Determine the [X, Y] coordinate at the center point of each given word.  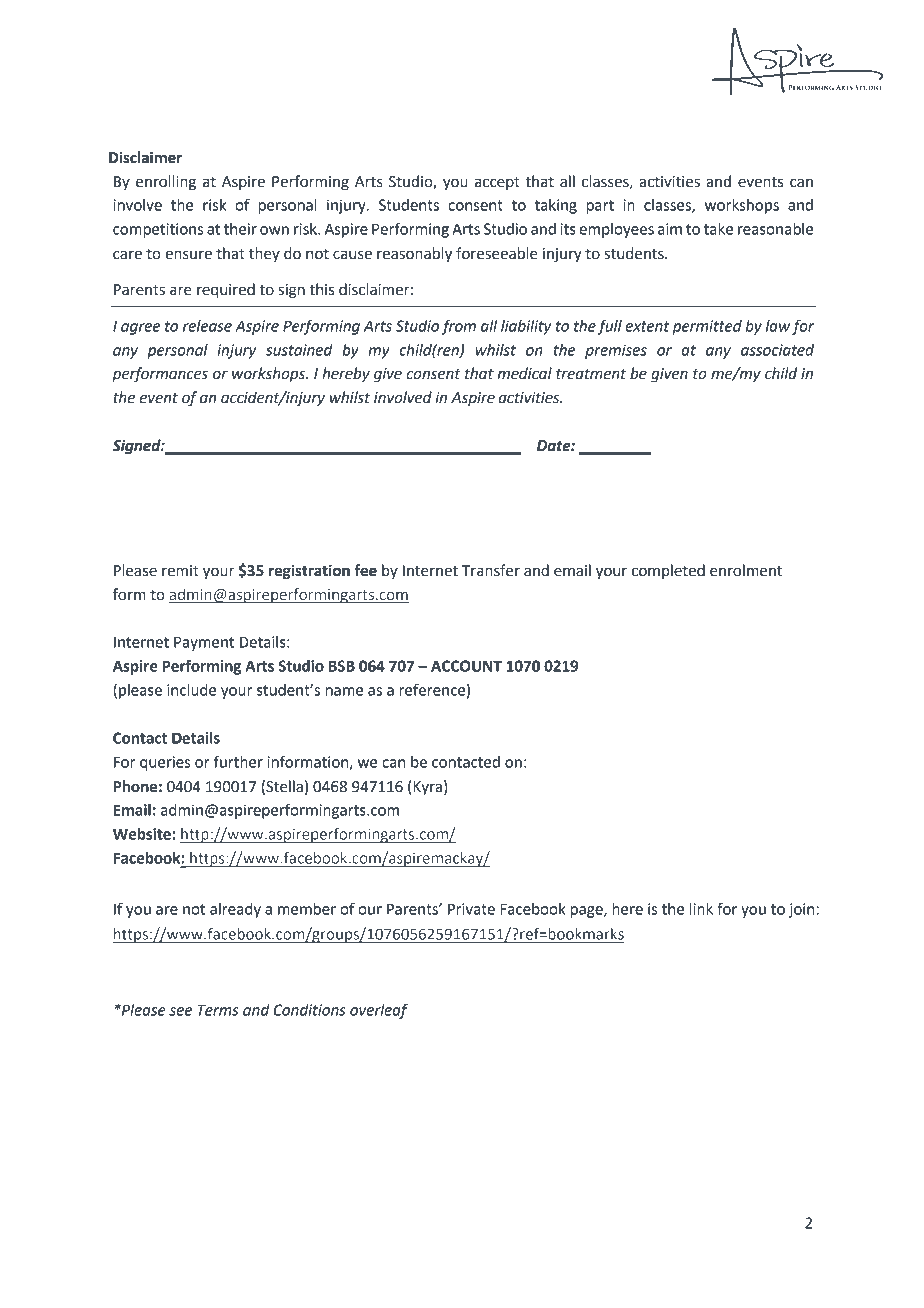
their [240, 229]
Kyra [426, 787]
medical [524, 373]
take [718, 229]
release [207, 326]
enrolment [746, 570]
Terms [218, 1010]
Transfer [491, 570]
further [238, 761]
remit [180, 571]
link [701, 909]
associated [777, 350]
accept [497, 183]
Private [471, 909]
